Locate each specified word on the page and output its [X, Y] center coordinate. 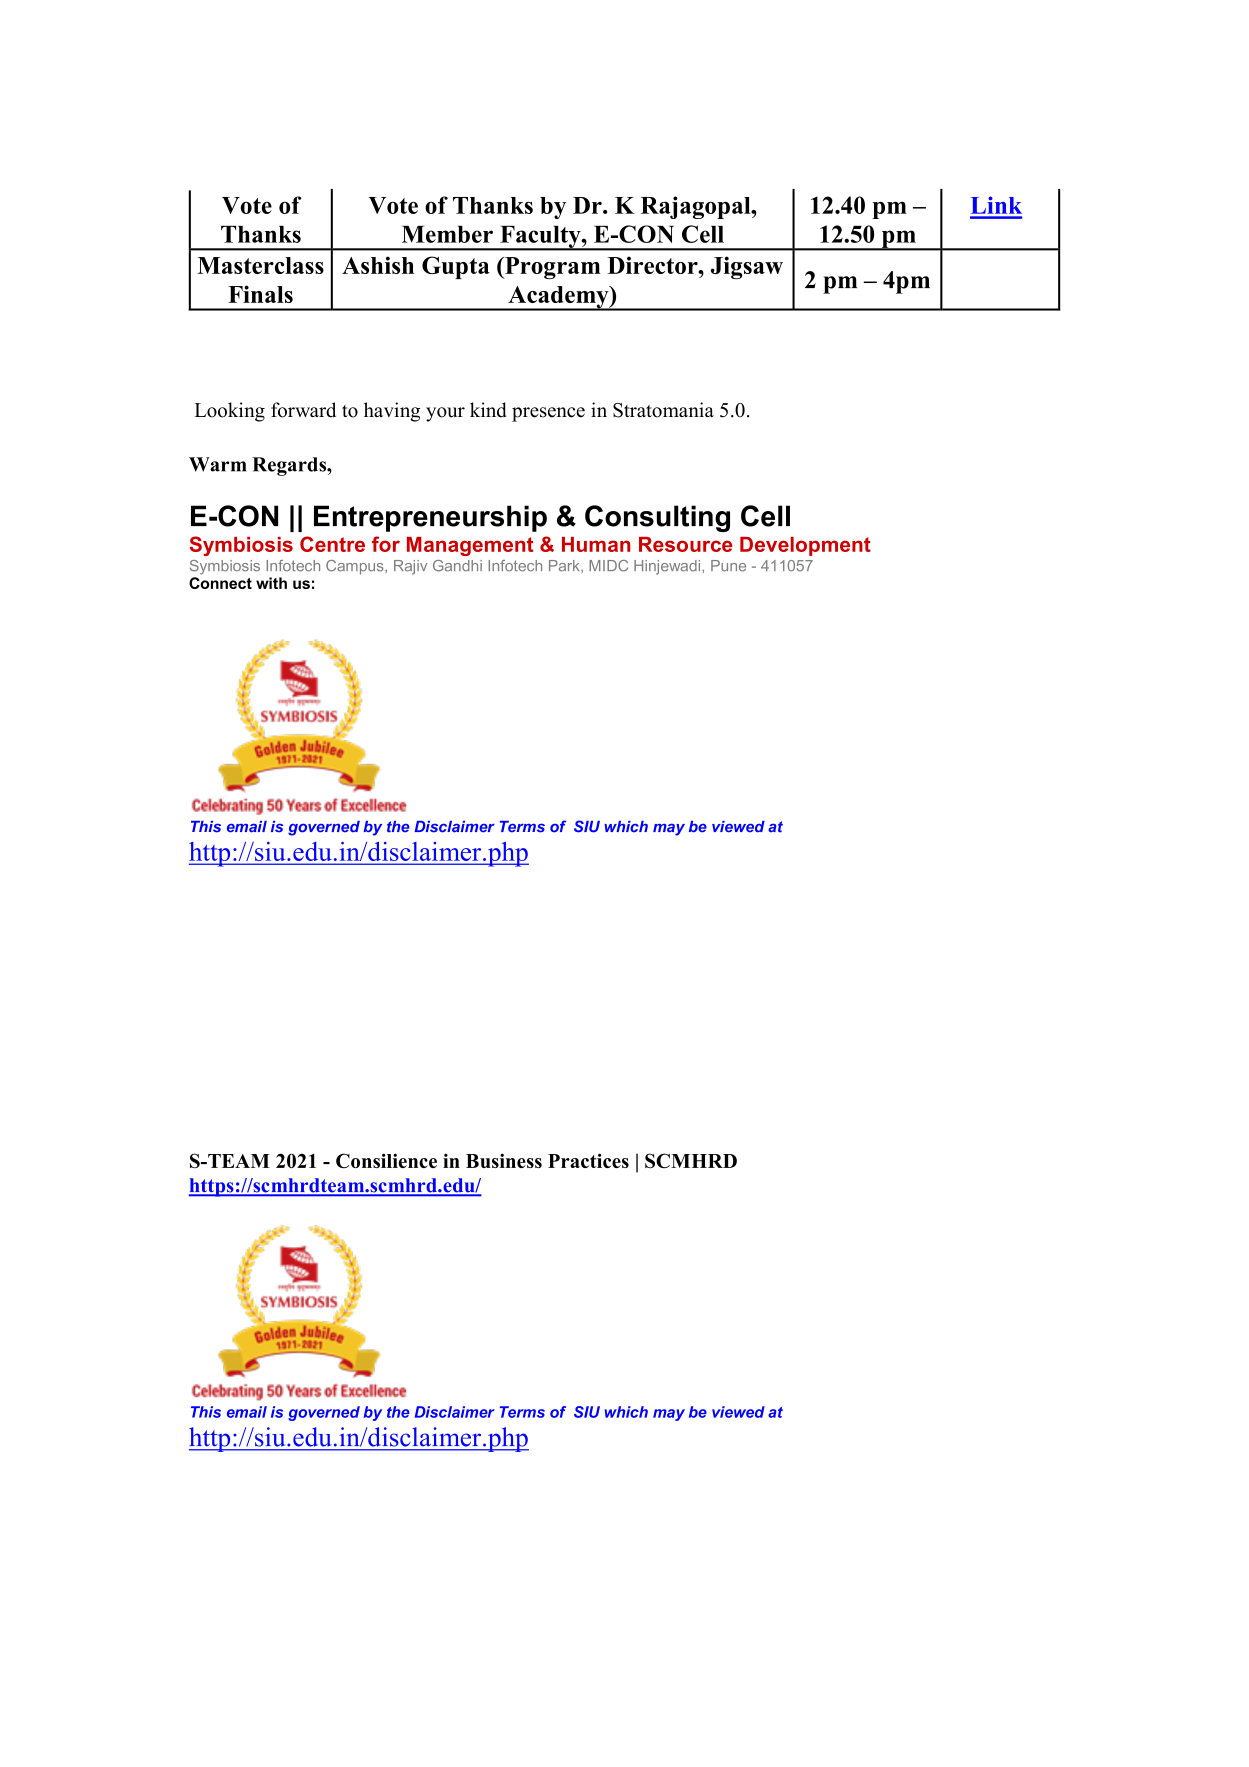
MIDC [608, 566]
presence [548, 414]
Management [470, 546]
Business [504, 1160]
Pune [728, 566]
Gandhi [457, 566]
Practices [588, 1160]
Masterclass [261, 265]
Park [565, 566]
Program [552, 268]
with [271, 583]
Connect [220, 583]
